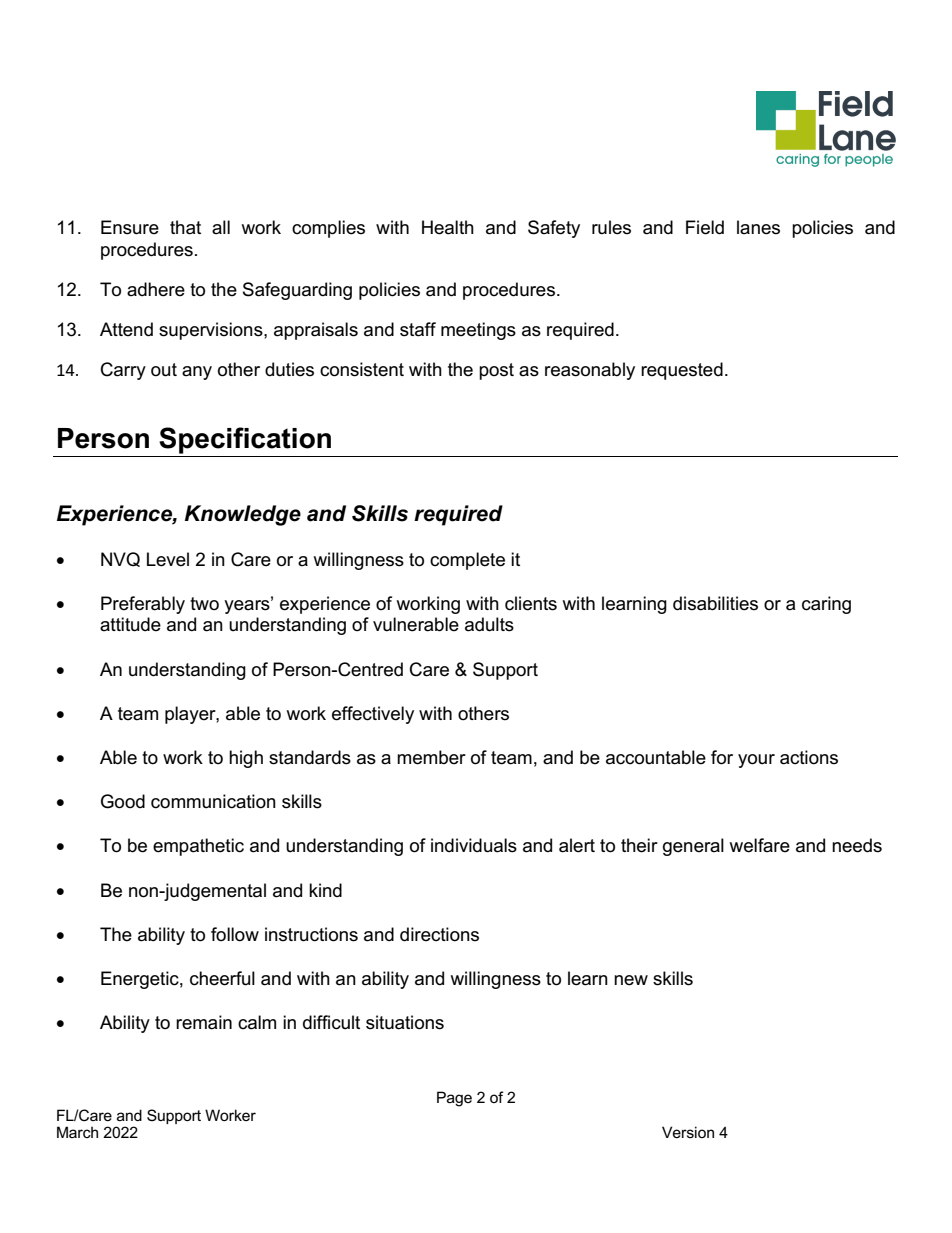 The height and width of the document is (1233, 952). I want to click on empathetic, so click(198, 847).
